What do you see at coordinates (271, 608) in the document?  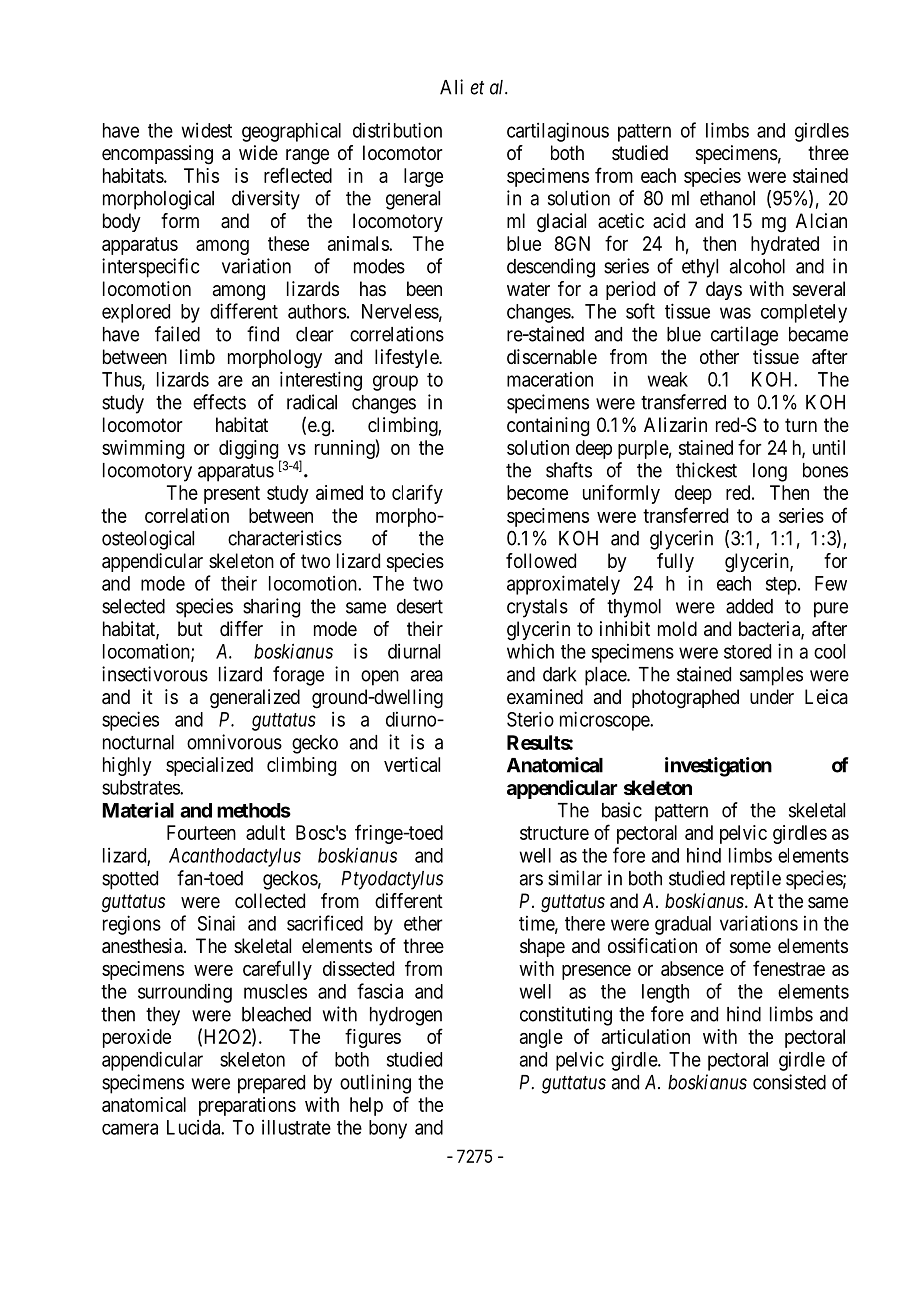 I see `sharing` at bounding box center [271, 608].
